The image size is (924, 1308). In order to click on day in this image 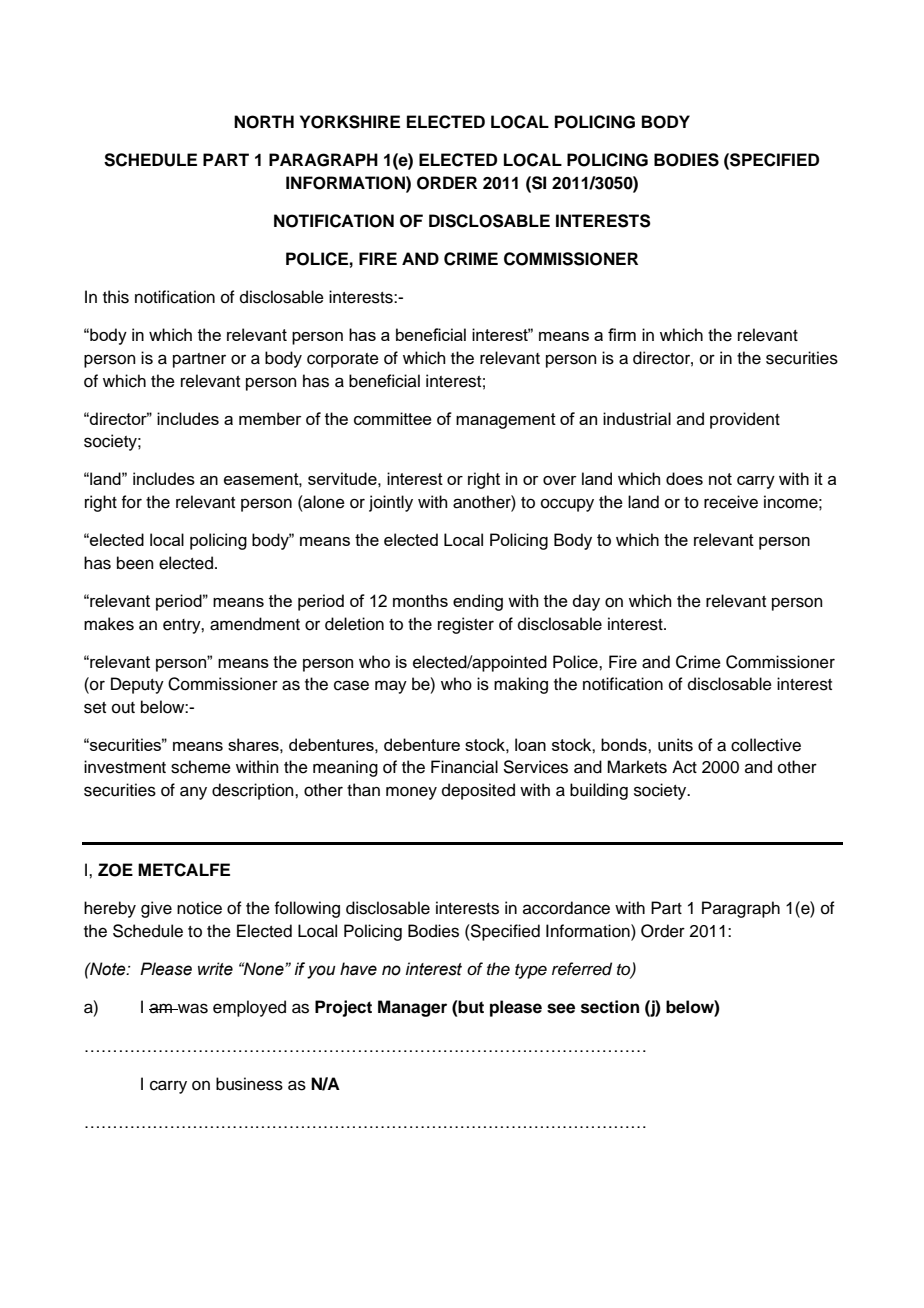, I will do `click(586, 602)`.
